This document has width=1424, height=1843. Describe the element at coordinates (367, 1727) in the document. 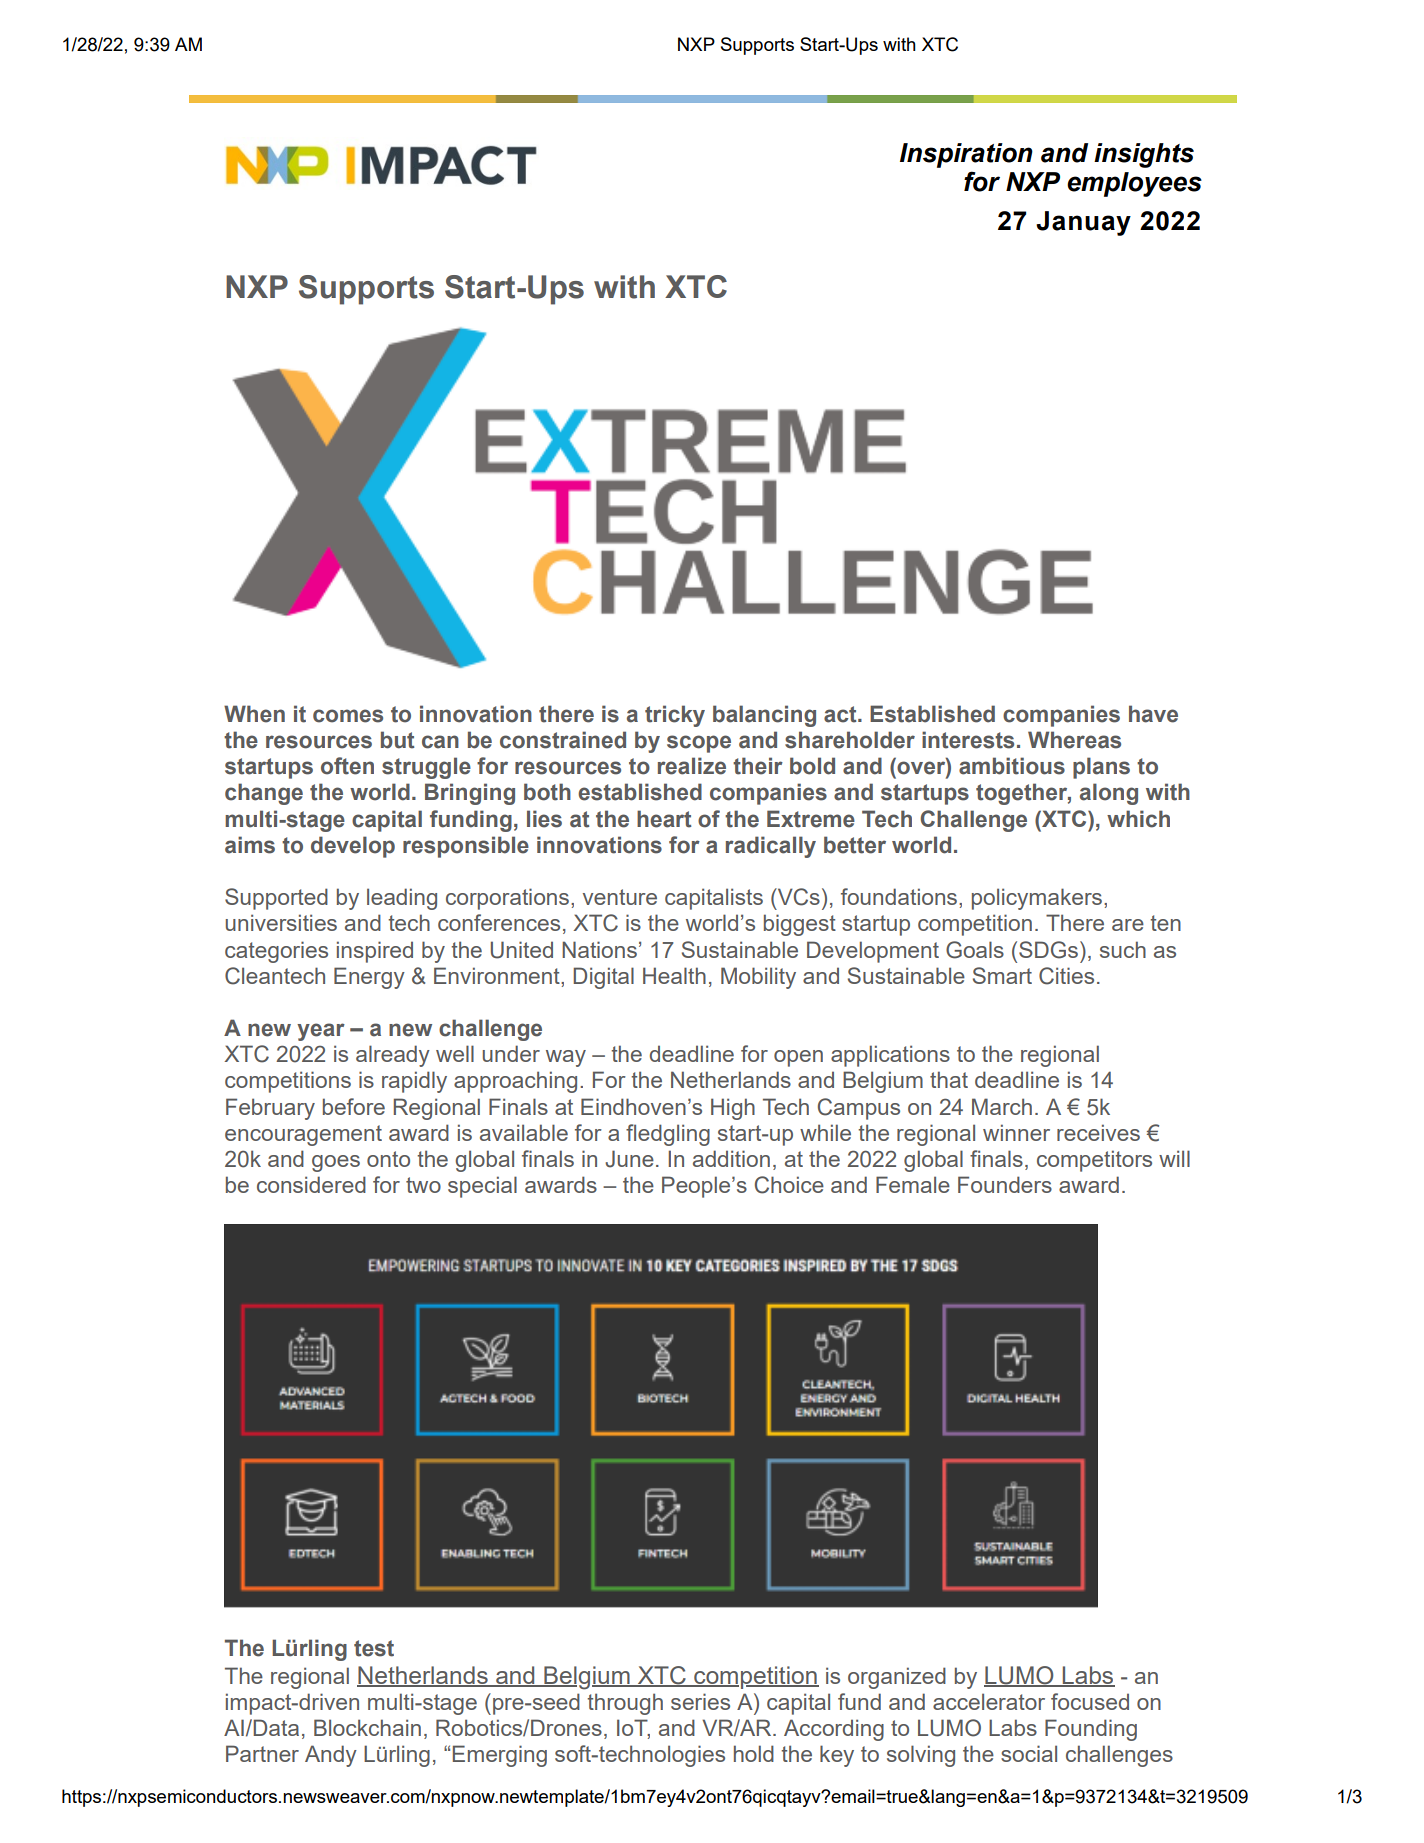

I see `Blockchain` at that location.
